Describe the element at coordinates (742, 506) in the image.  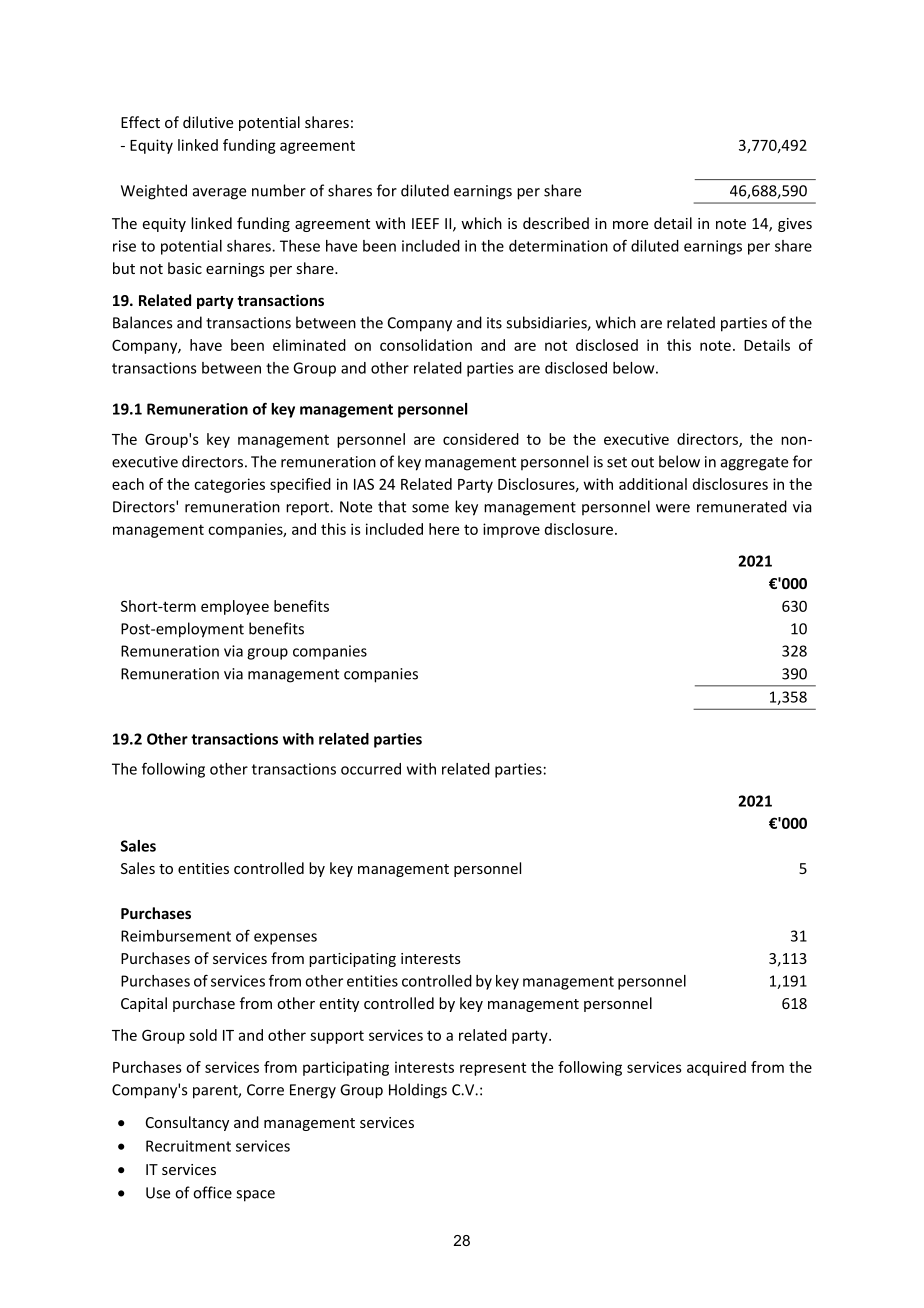
I see `remunerated` at that location.
